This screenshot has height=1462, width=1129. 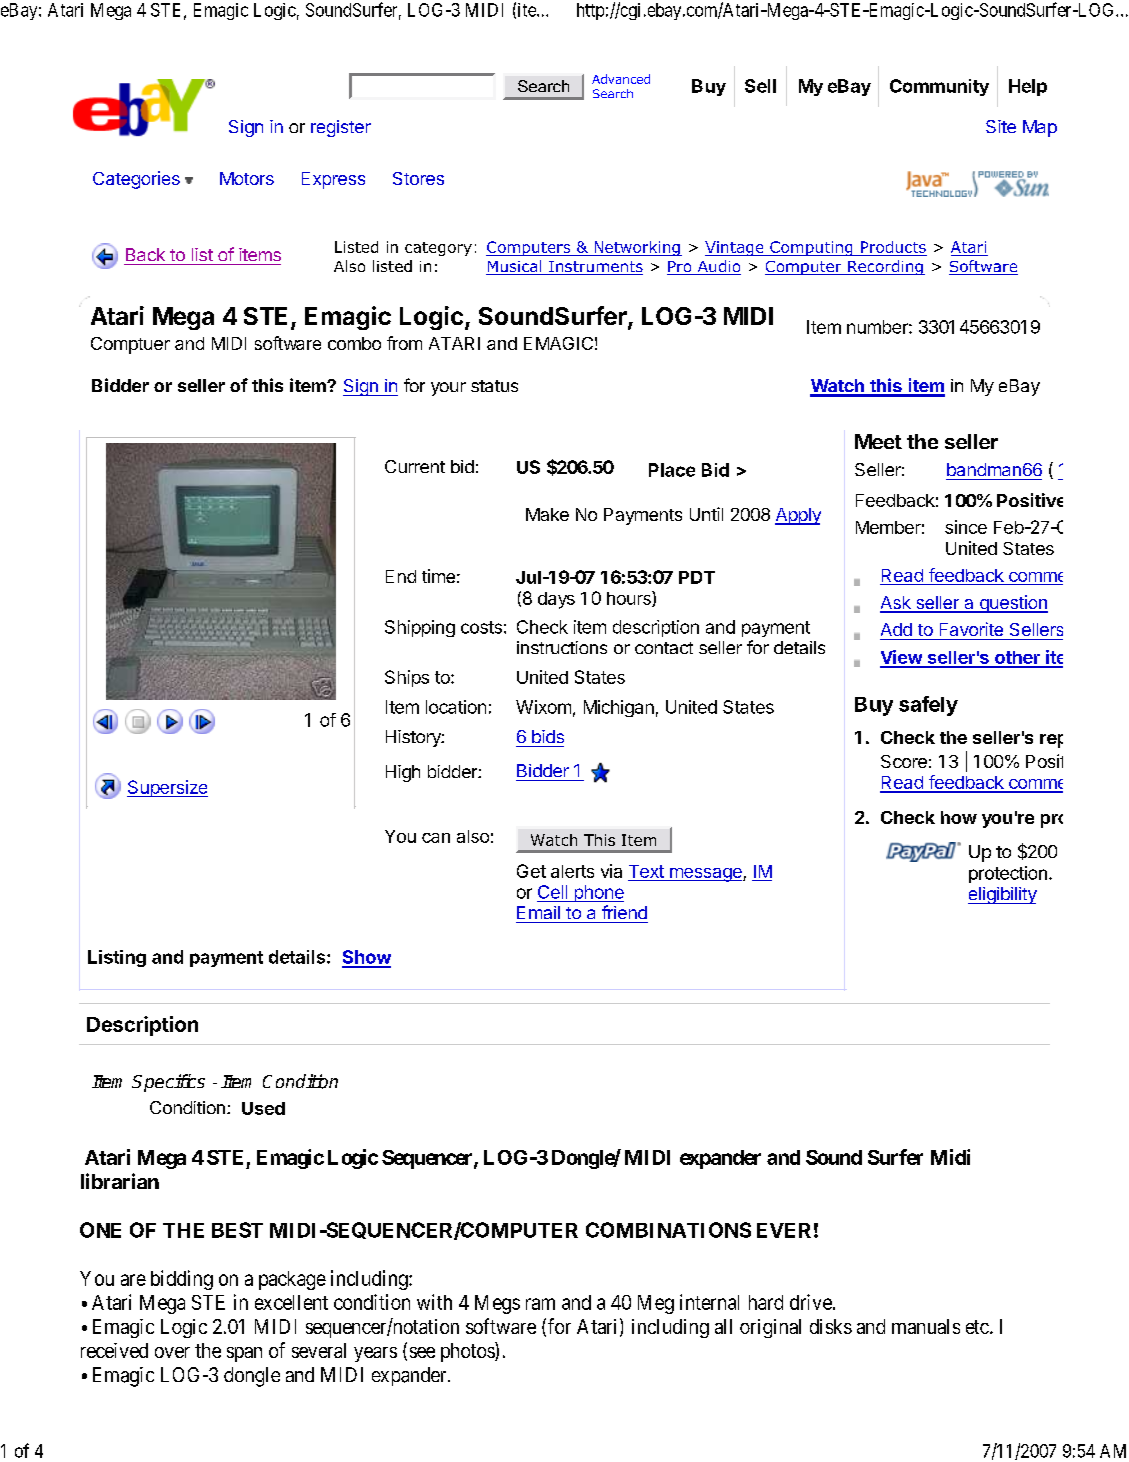 What do you see at coordinates (939, 87) in the screenshot?
I see `Community` at bounding box center [939, 87].
